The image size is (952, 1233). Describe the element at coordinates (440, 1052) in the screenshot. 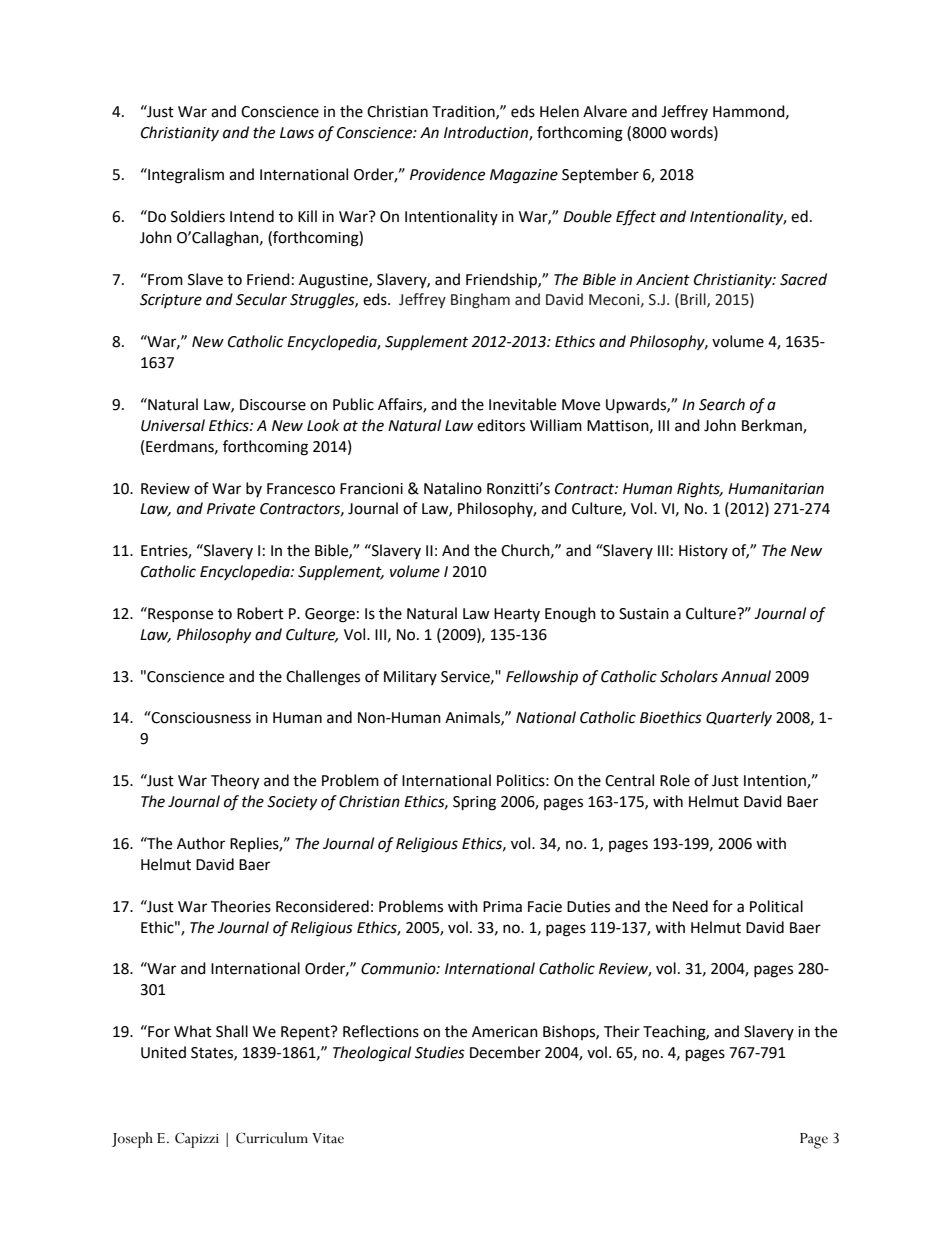

I see `Studies` at that location.
